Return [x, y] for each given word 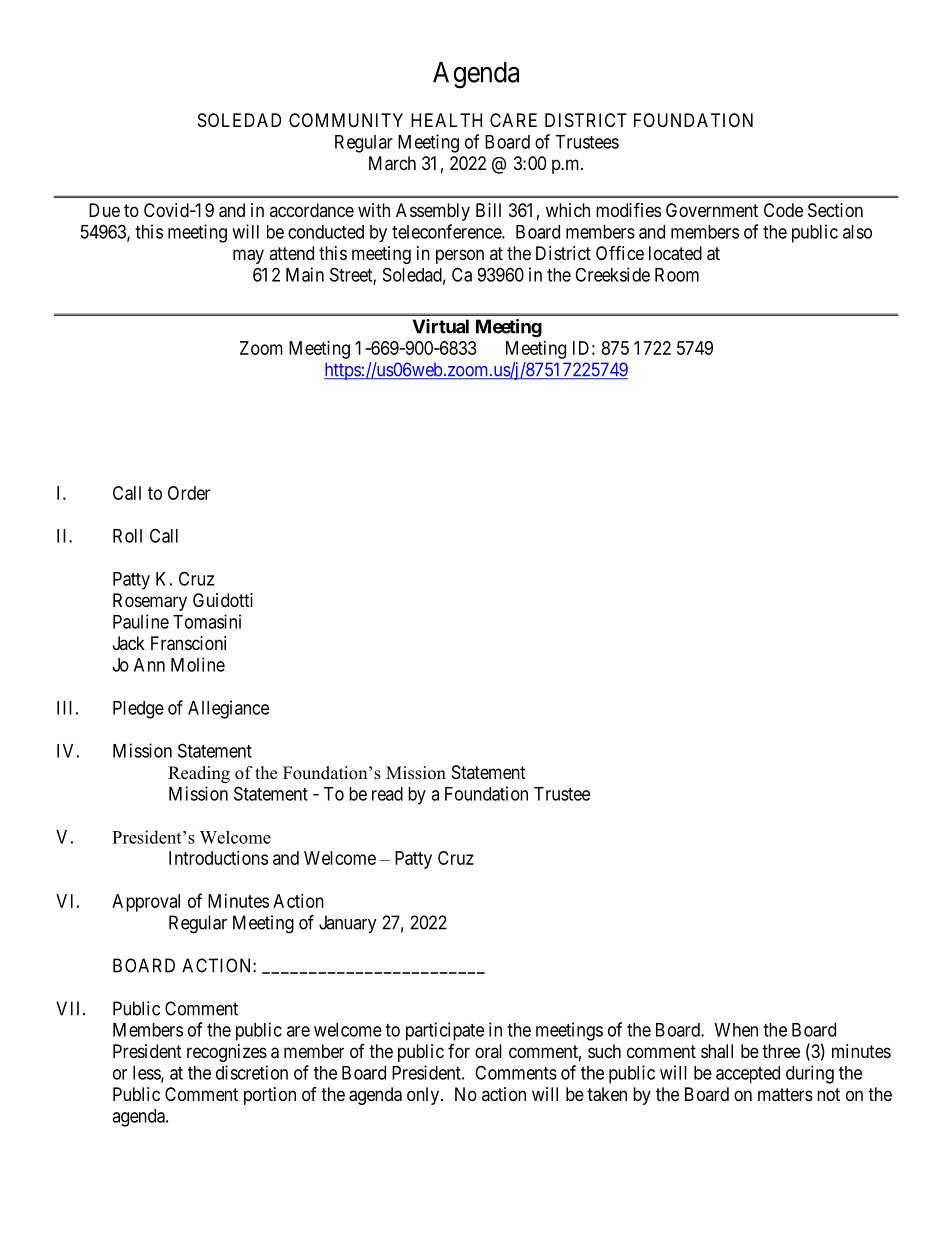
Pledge [138, 710]
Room [677, 275]
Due [104, 210]
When [736, 1030]
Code [783, 210]
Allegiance [228, 709]
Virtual [440, 326]
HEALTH [446, 120]
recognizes [227, 1053]
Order [189, 493]
